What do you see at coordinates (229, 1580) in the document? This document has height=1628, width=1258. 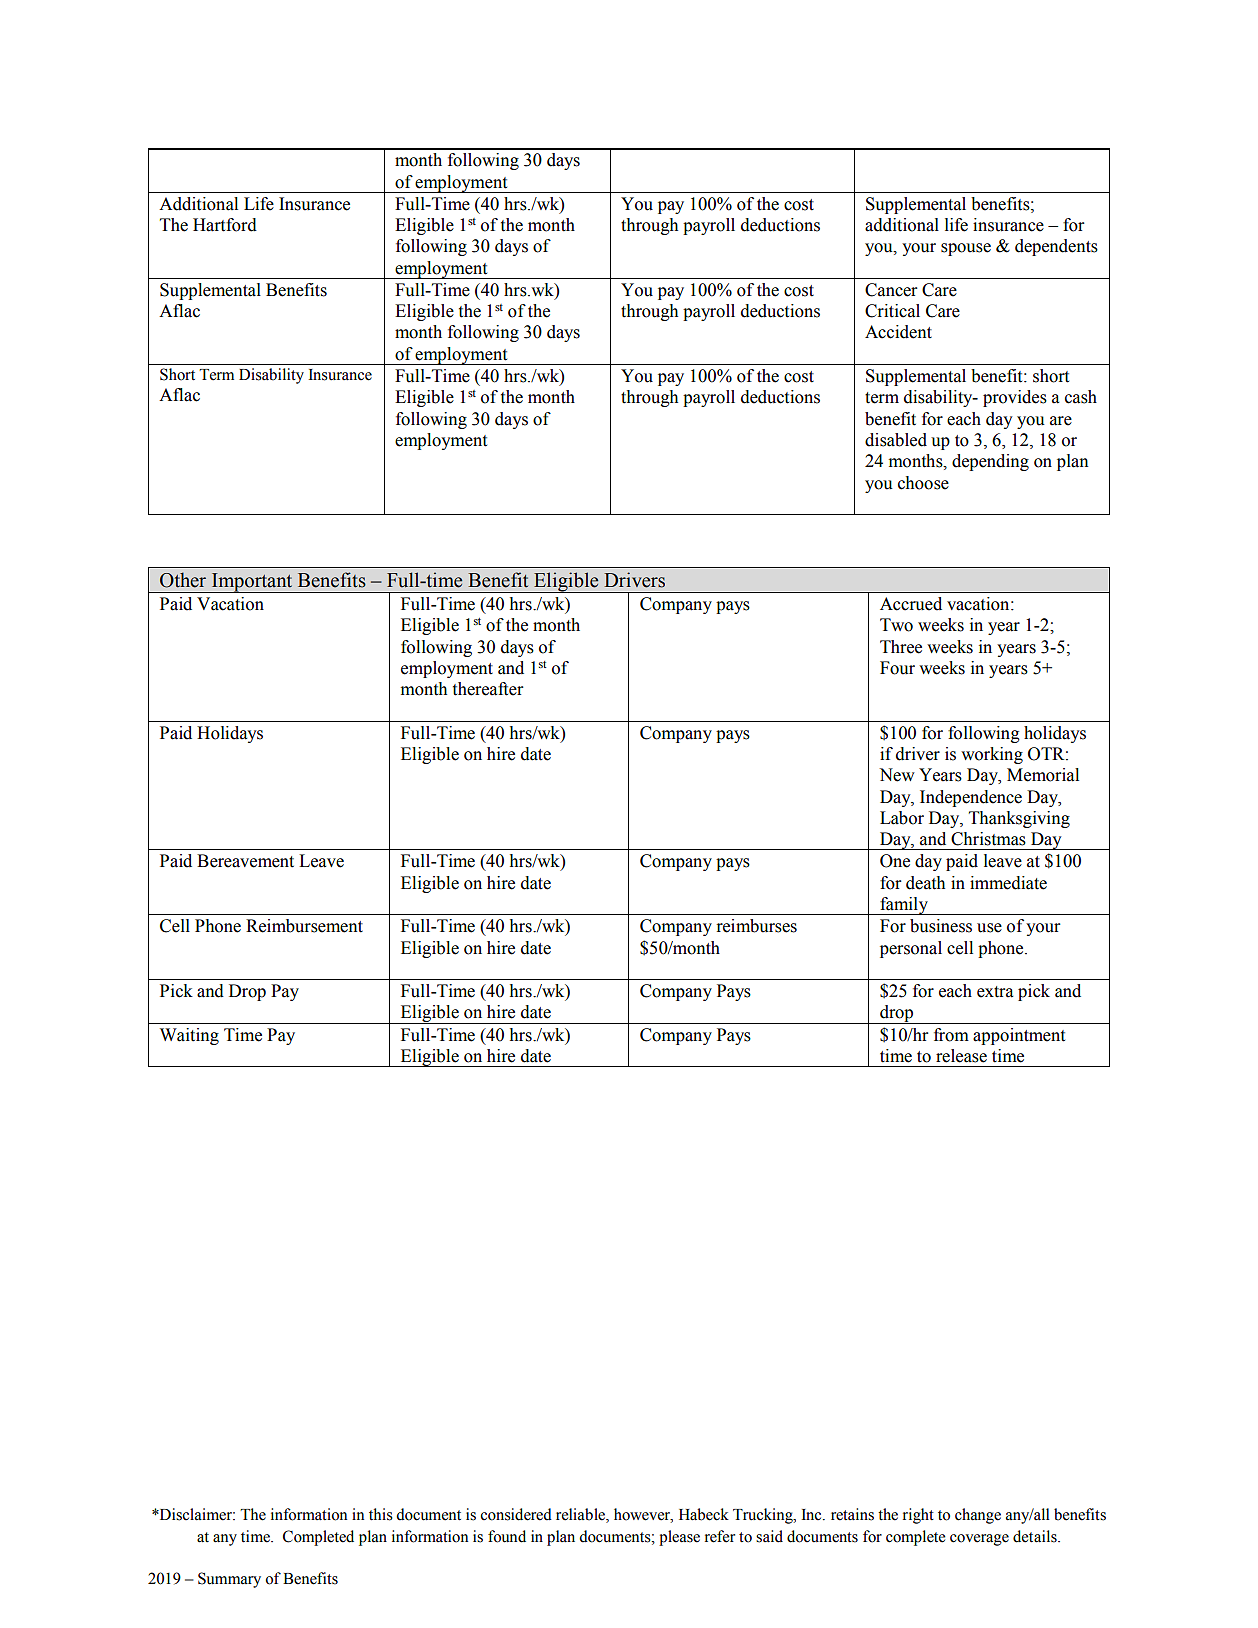 I see `Summary` at bounding box center [229, 1580].
